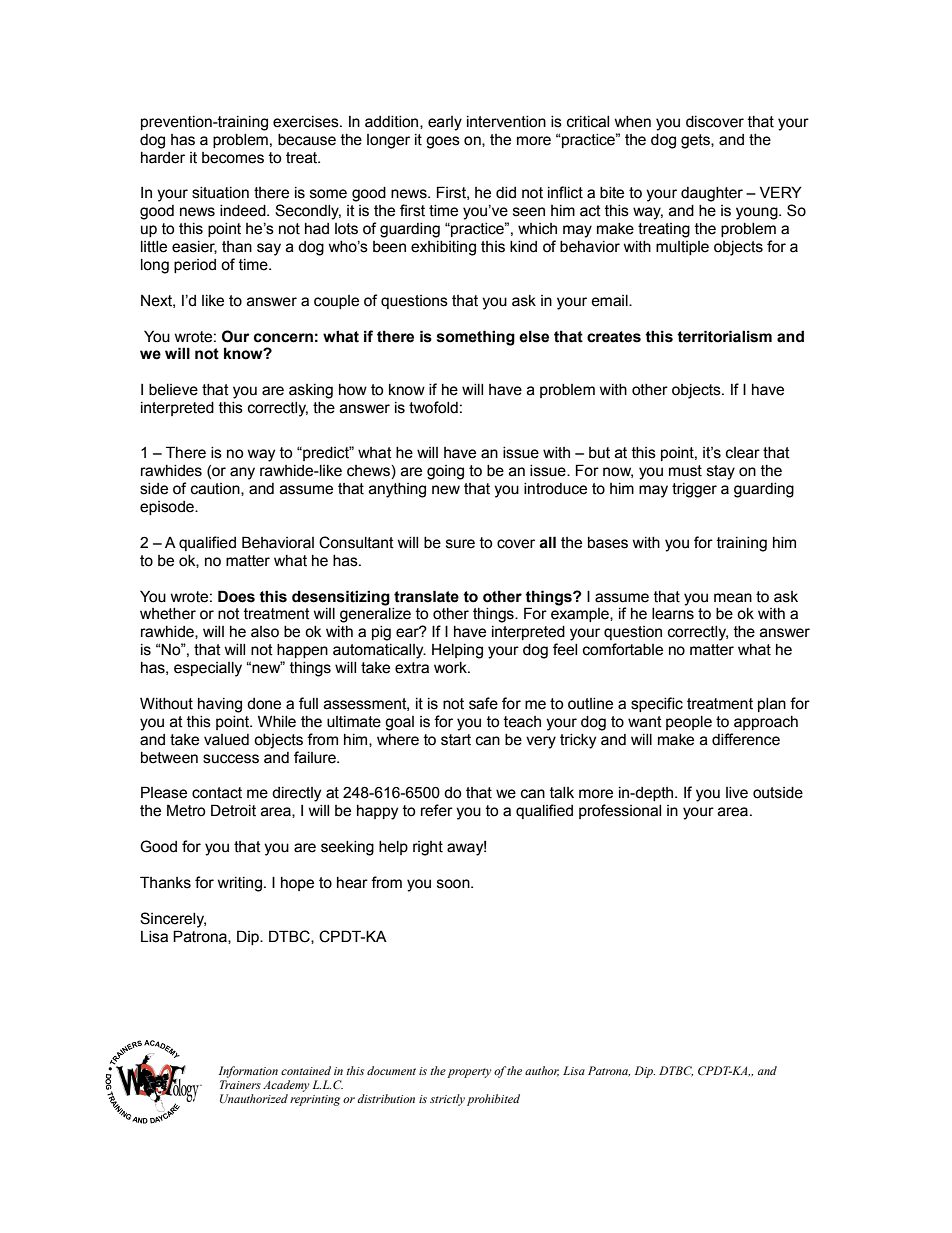  What do you see at coordinates (673, 614) in the screenshot?
I see `learns` at bounding box center [673, 614].
